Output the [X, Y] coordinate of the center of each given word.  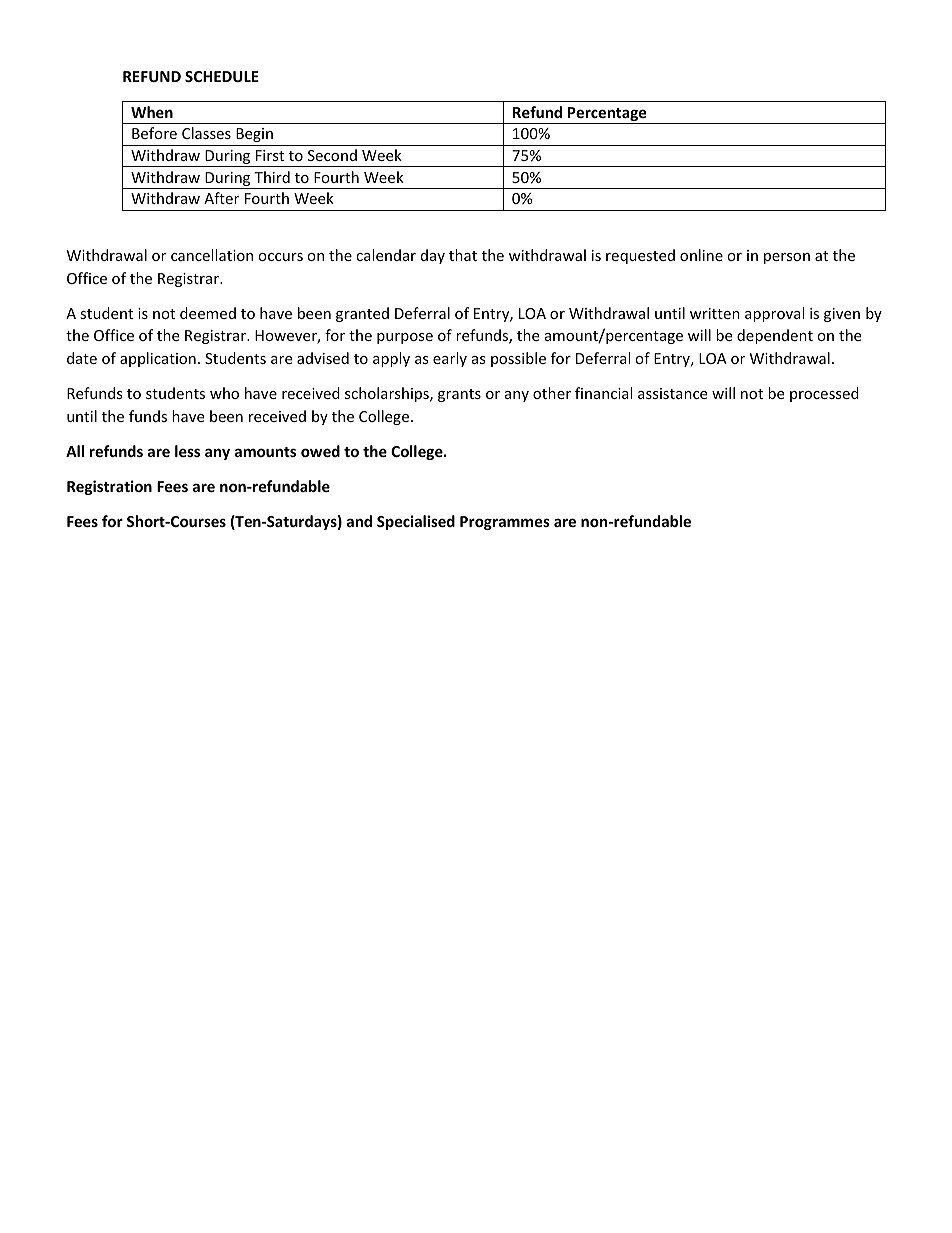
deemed [208, 313]
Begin [254, 135]
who [224, 393]
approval [774, 314]
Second [332, 155]
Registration [109, 487]
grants [459, 395]
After [221, 198]
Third [272, 177]
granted [362, 314]
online [701, 255]
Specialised [416, 522]
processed [824, 394]
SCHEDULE [222, 76]
